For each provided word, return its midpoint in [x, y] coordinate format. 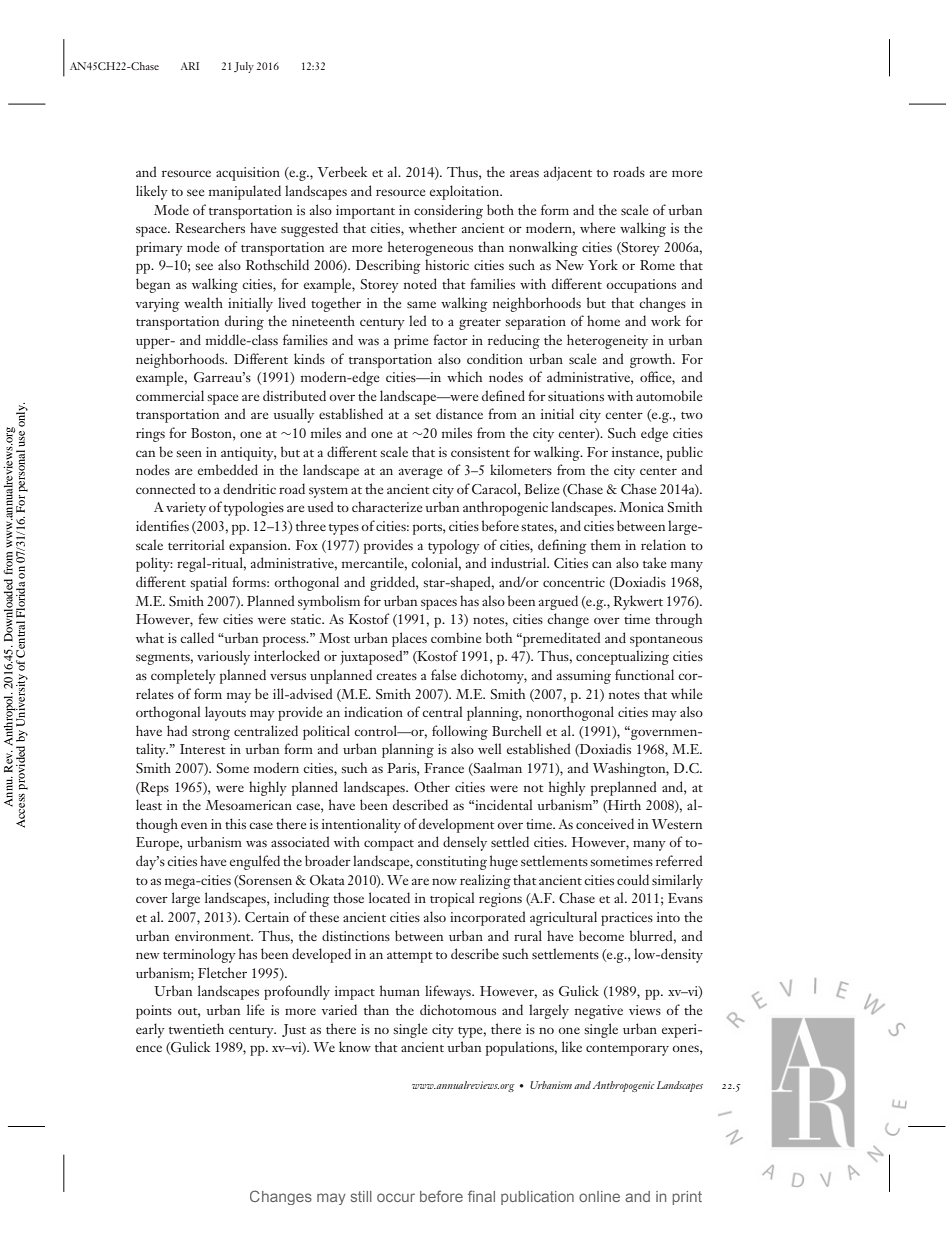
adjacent [568, 173]
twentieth [196, 1028]
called [197, 637]
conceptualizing [622, 657]
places [409, 639]
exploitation [466, 192]
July [244, 67]
